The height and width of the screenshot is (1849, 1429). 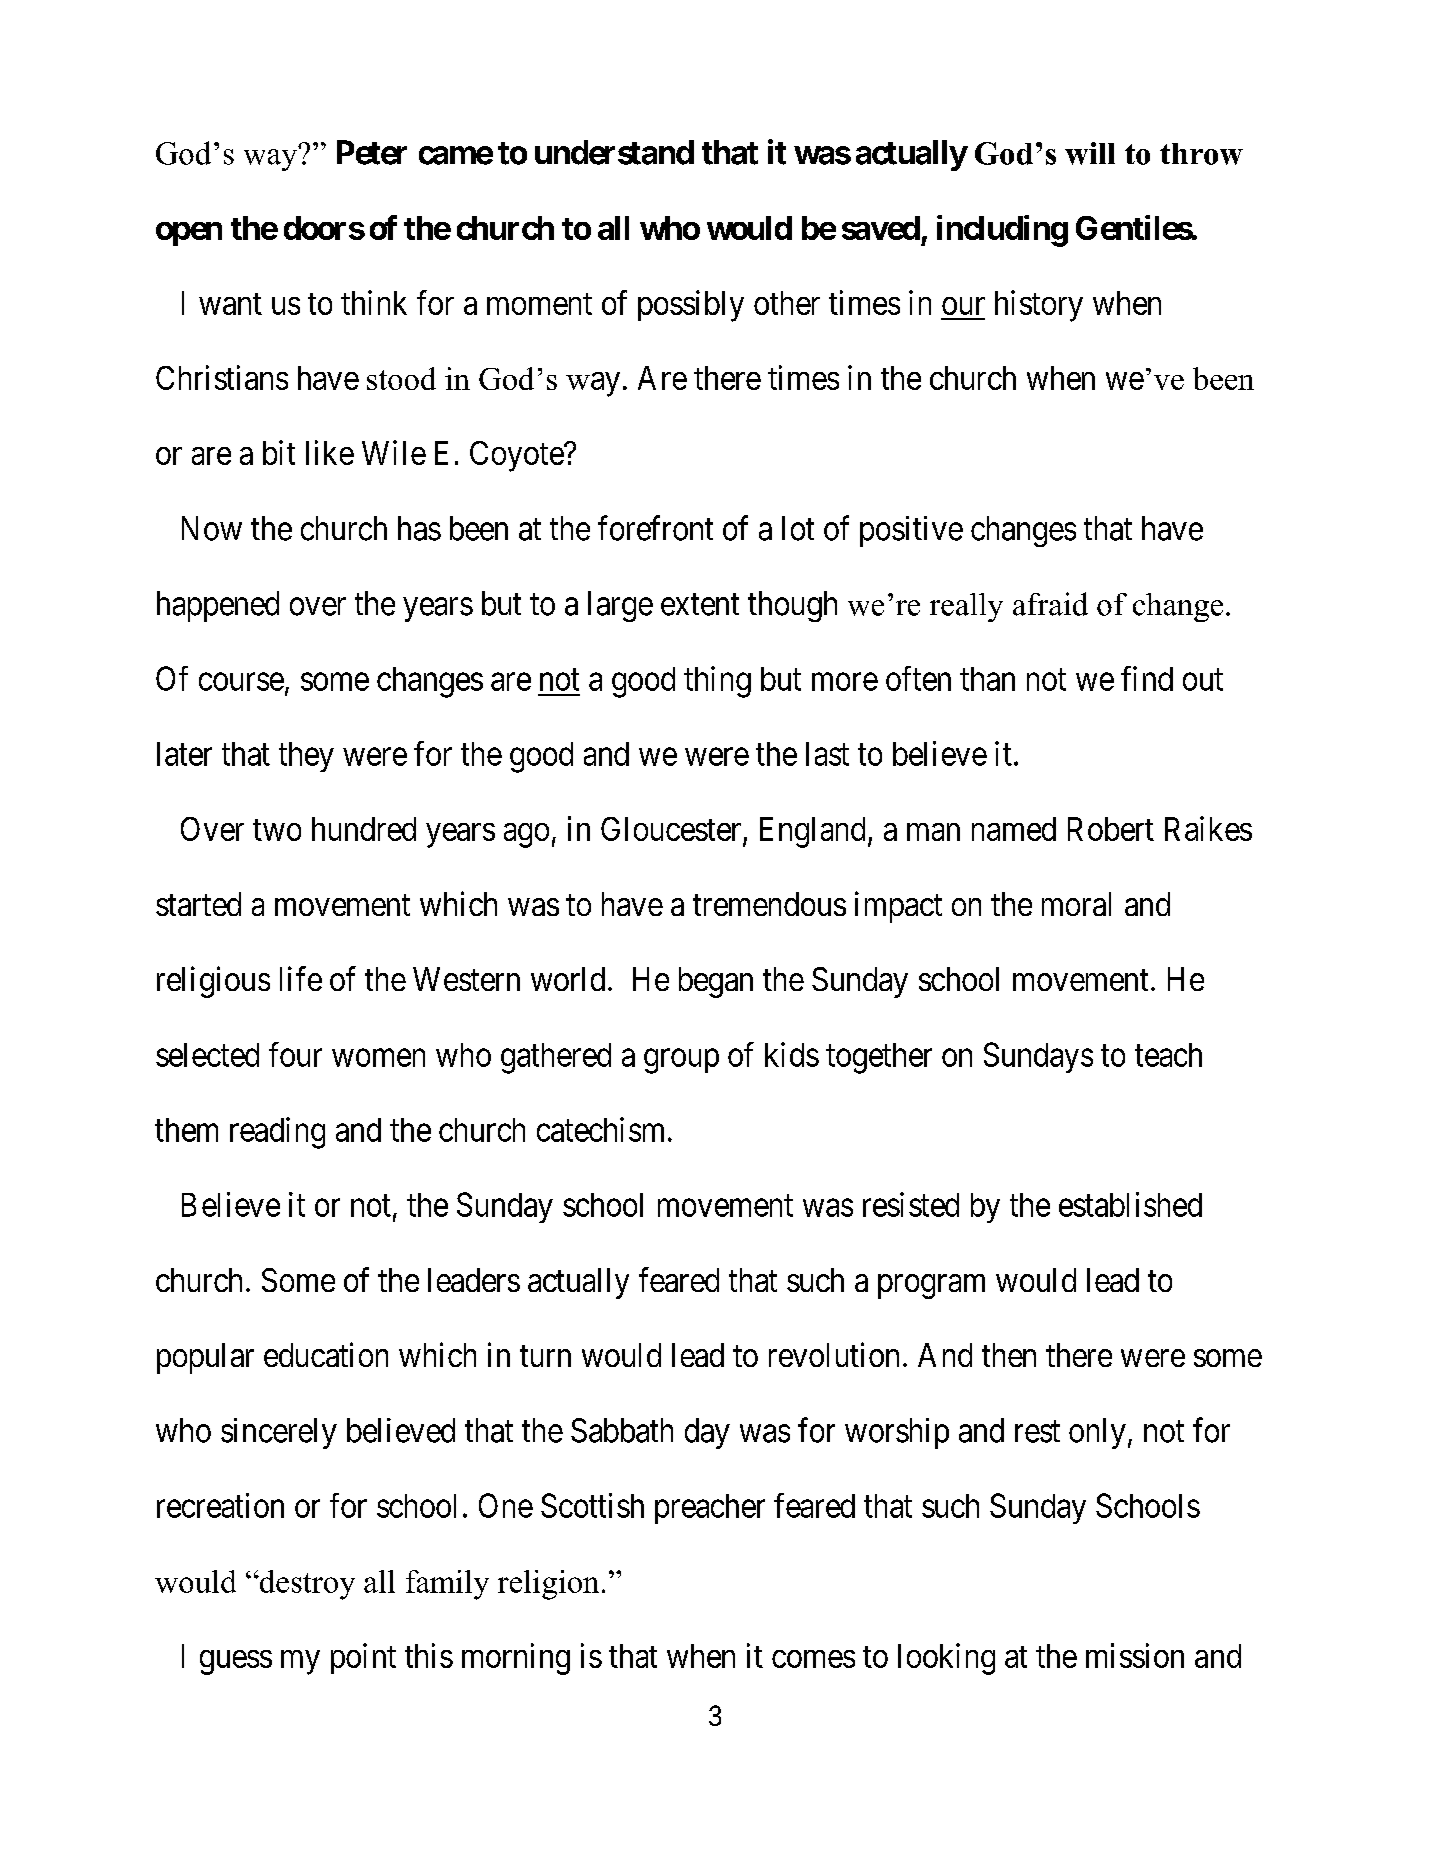 I want to click on destroy, so click(x=306, y=1585).
